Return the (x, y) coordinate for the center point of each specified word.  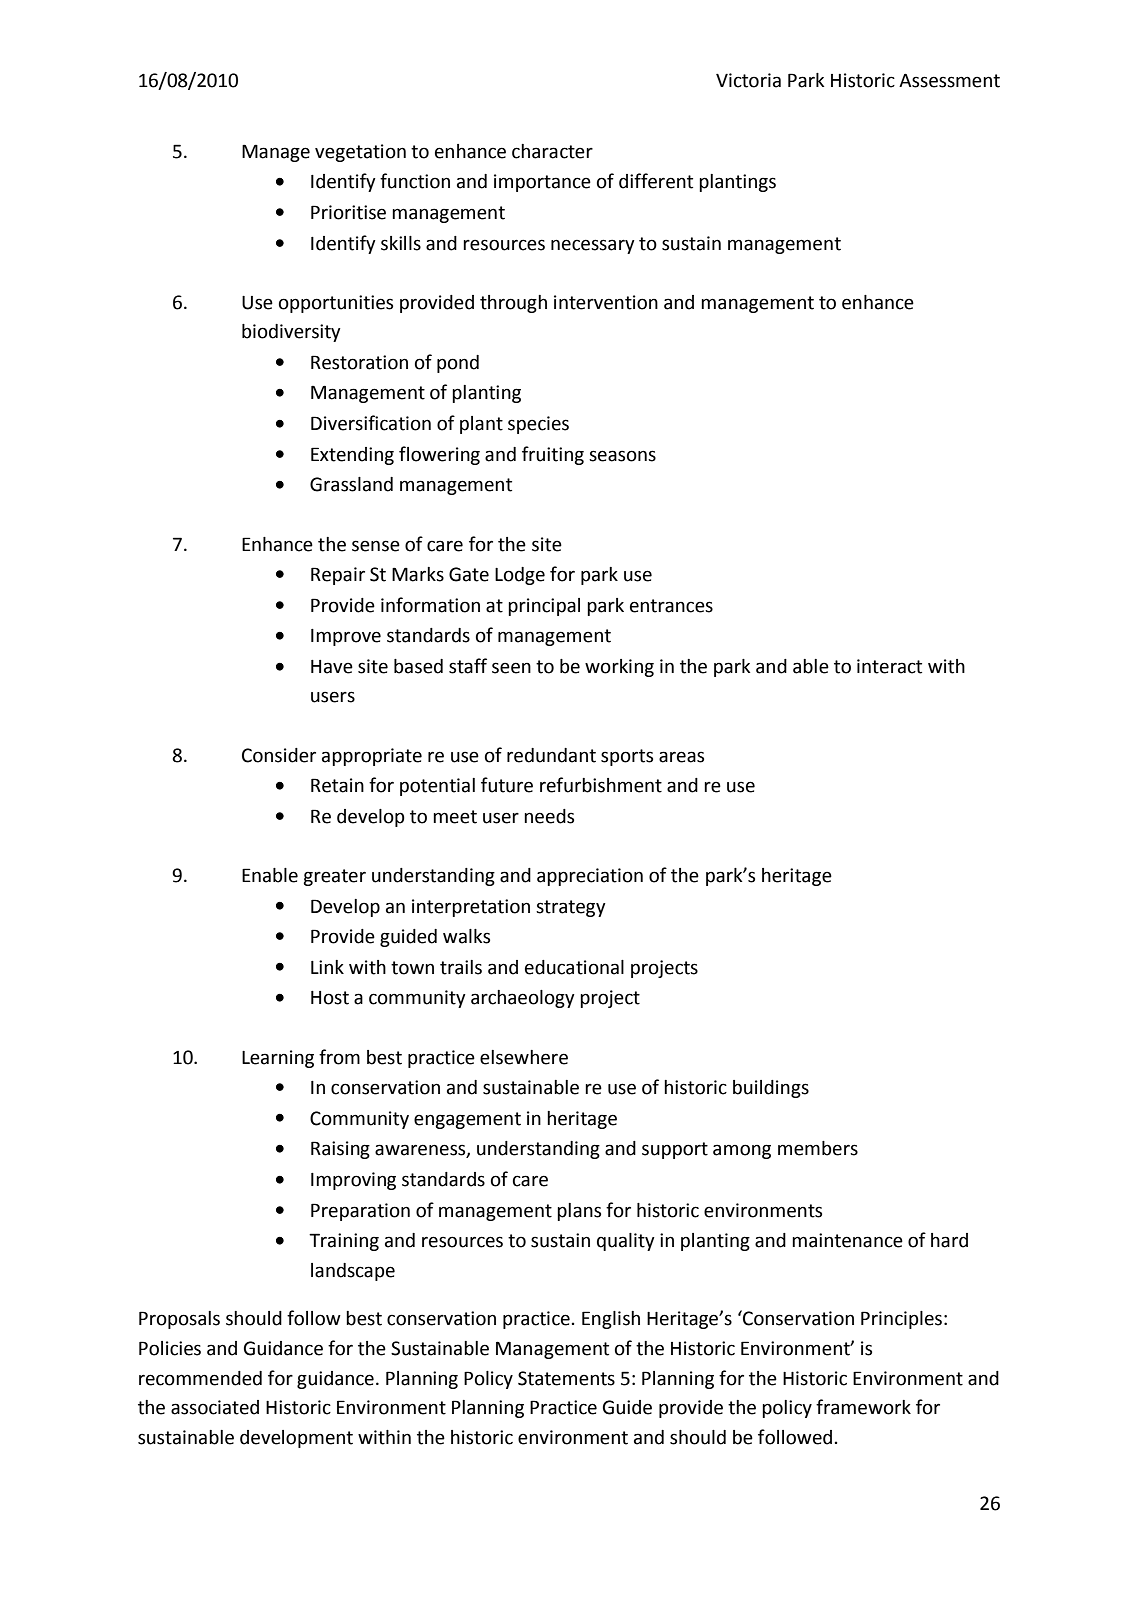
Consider (279, 755)
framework (863, 1407)
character (552, 151)
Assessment (949, 80)
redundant (551, 755)
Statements (566, 1378)
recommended (200, 1378)
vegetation (360, 153)
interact (889, 666)
